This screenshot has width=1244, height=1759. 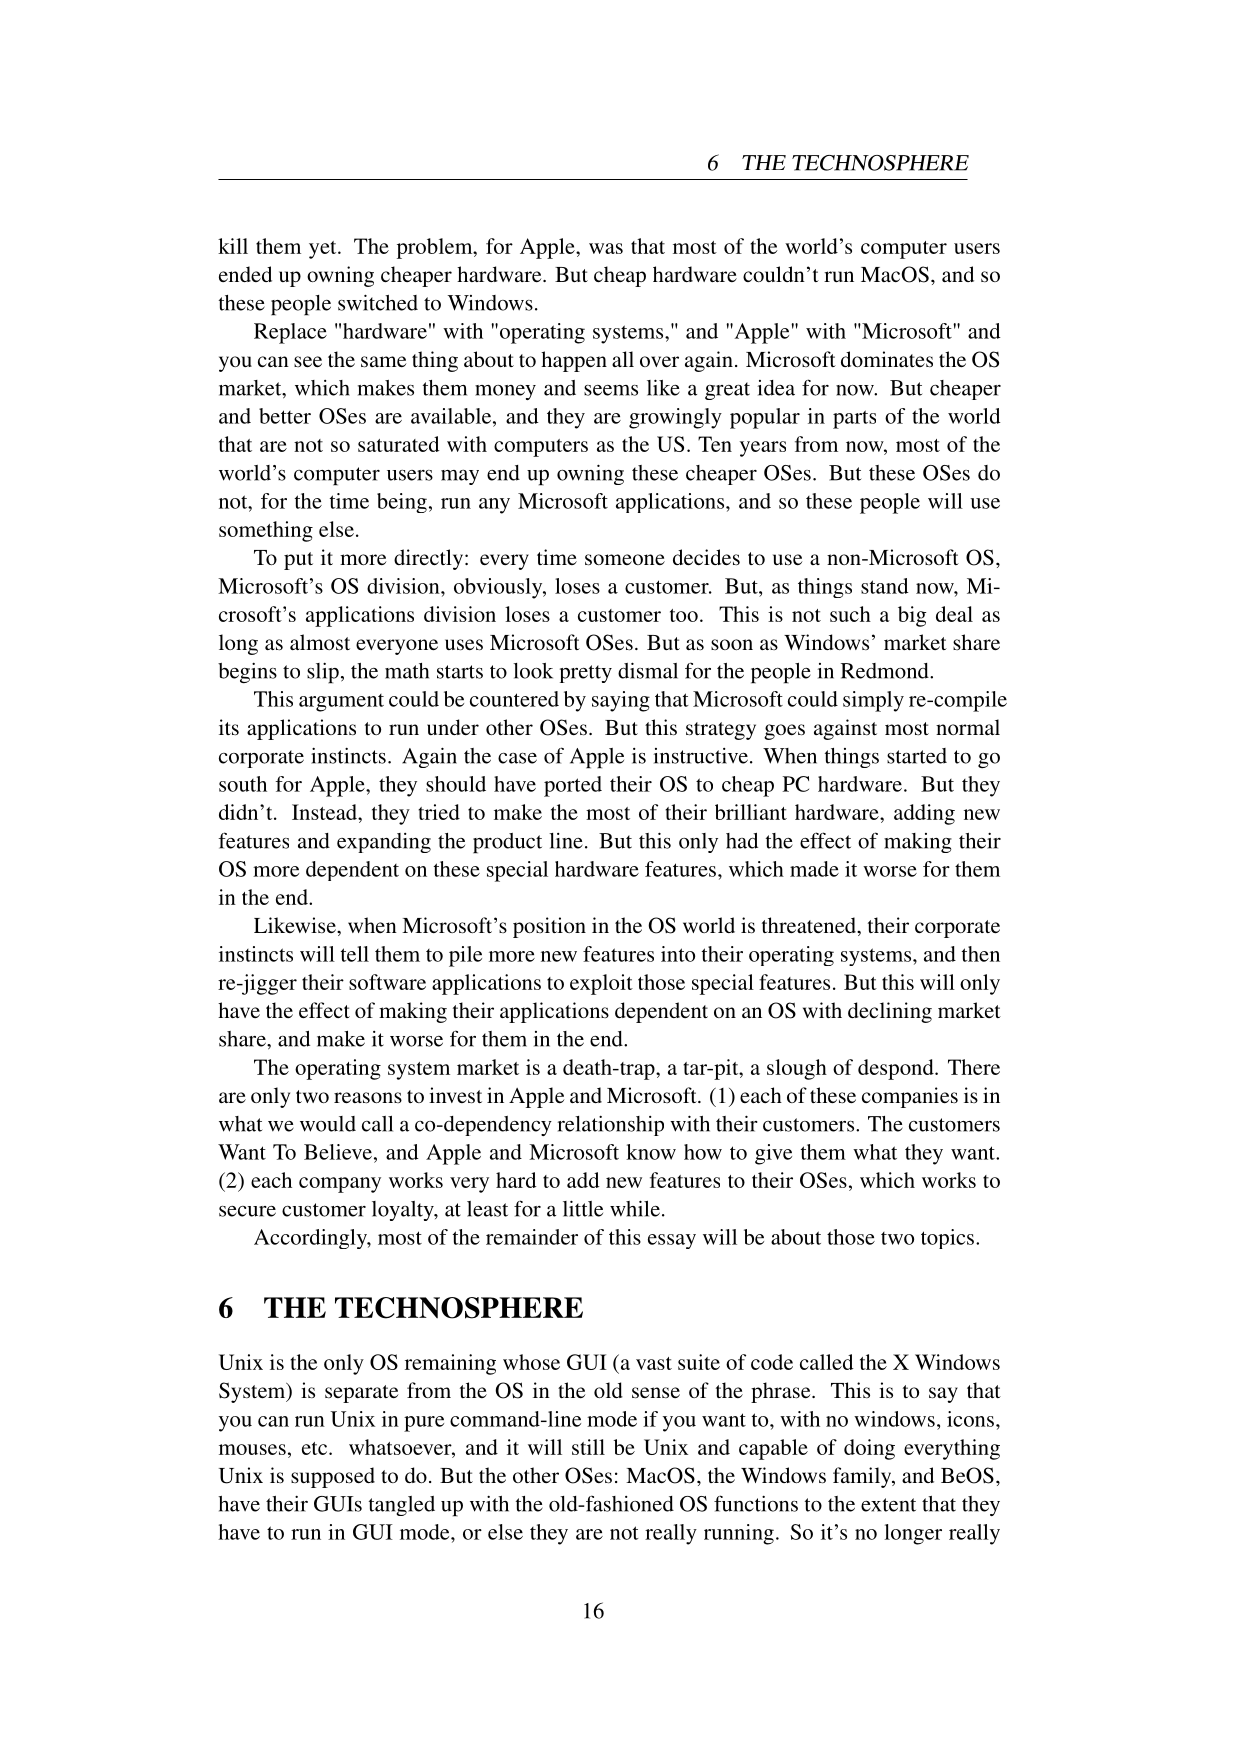 I want to click on made, so click(x=814, y=869).
